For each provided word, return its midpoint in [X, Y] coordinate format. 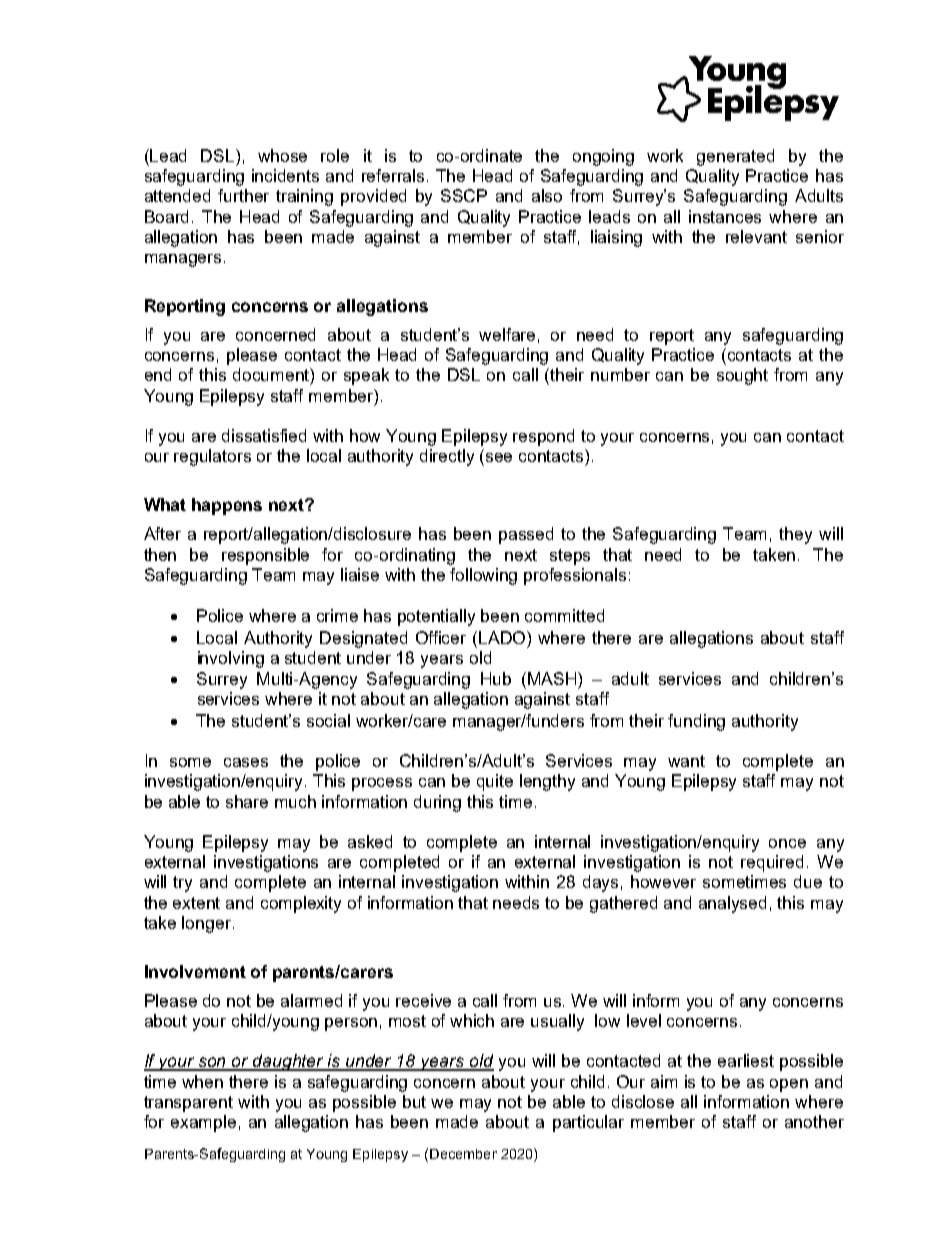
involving [231, 659]
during [437, 803]
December [463, 1154]
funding [696, 722]
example [203, 1123]
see [499, 457]
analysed [732, 904]
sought [742, 376]
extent [196, 903]
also [547, 195]
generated [735, 157]
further [243, 195]
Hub [496, 678]
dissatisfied [264, 435]
